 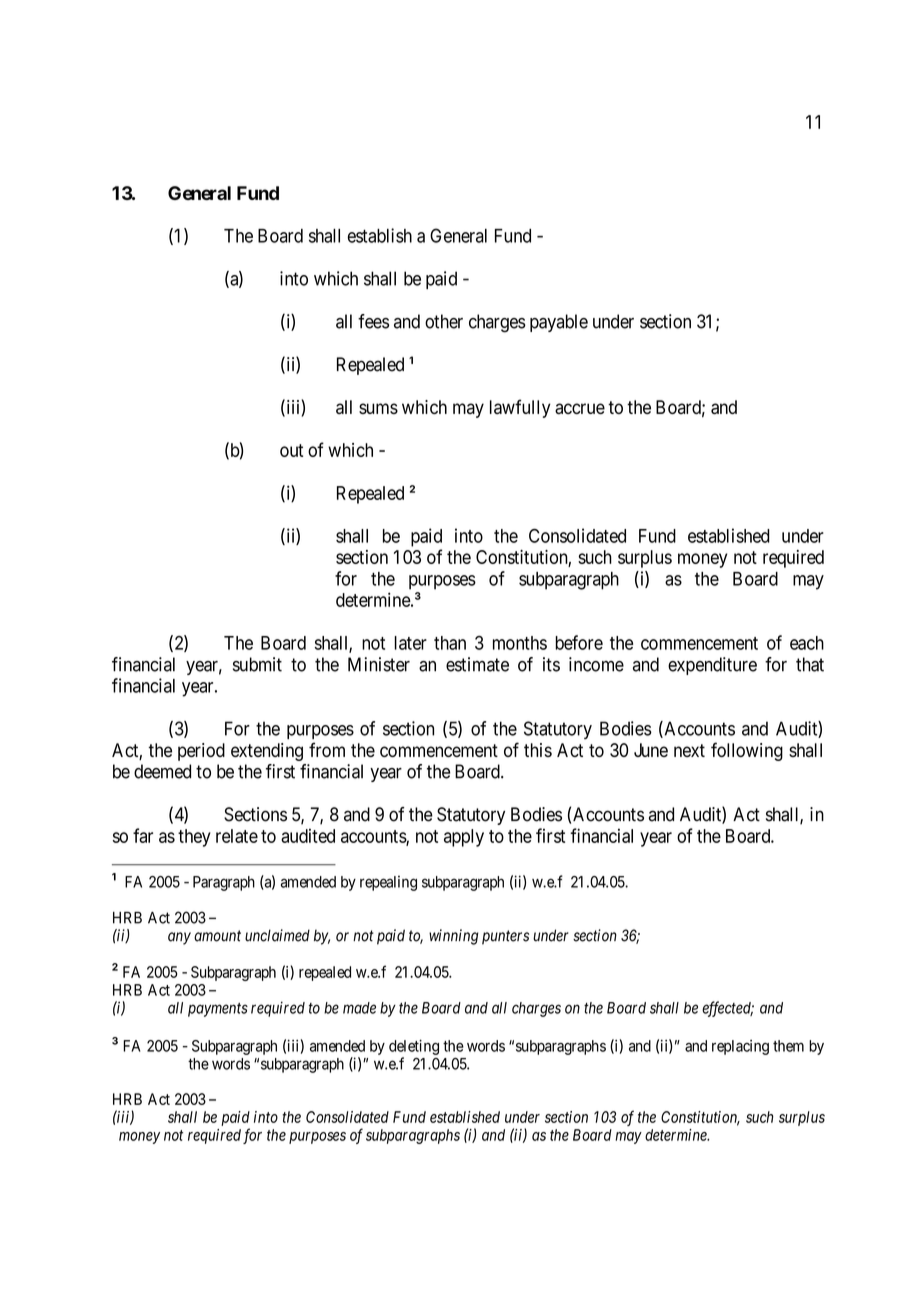 I want to click on expenditure, so click(x=712, y=666).
